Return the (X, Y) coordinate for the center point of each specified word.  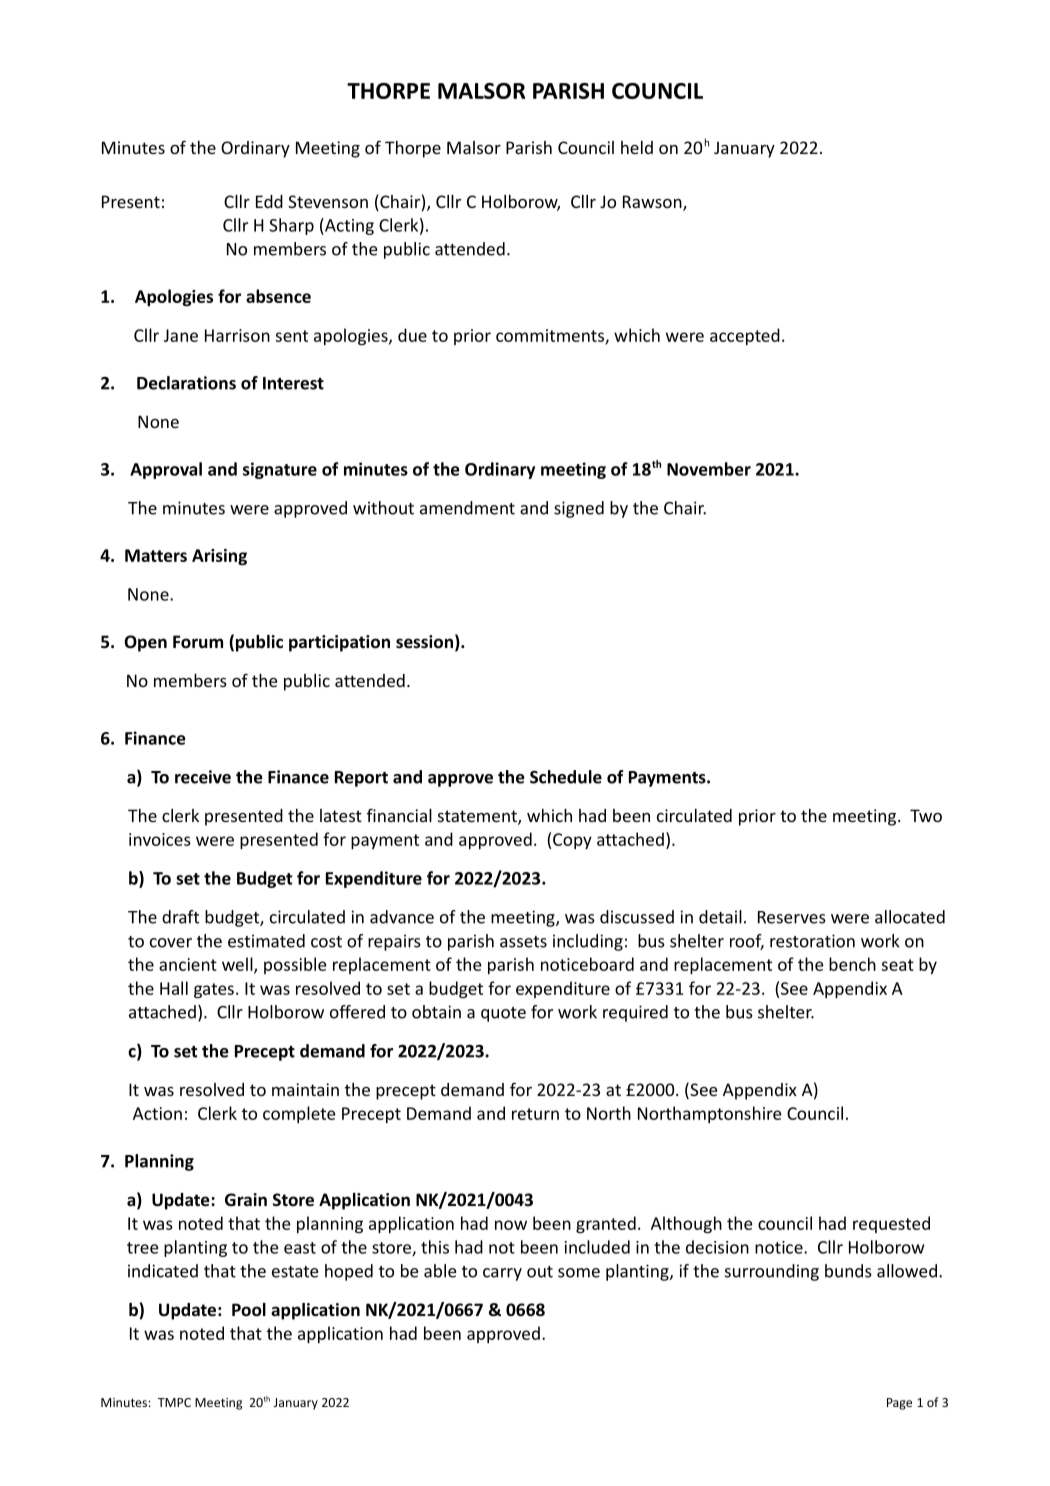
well (238, 965)
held (637, 147)
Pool (249, 1310)
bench (852, 964)
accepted (745, 336)
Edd (269, 201)
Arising (219, 557)
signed (579, 509)
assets (523, 942)
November (709, 469)
